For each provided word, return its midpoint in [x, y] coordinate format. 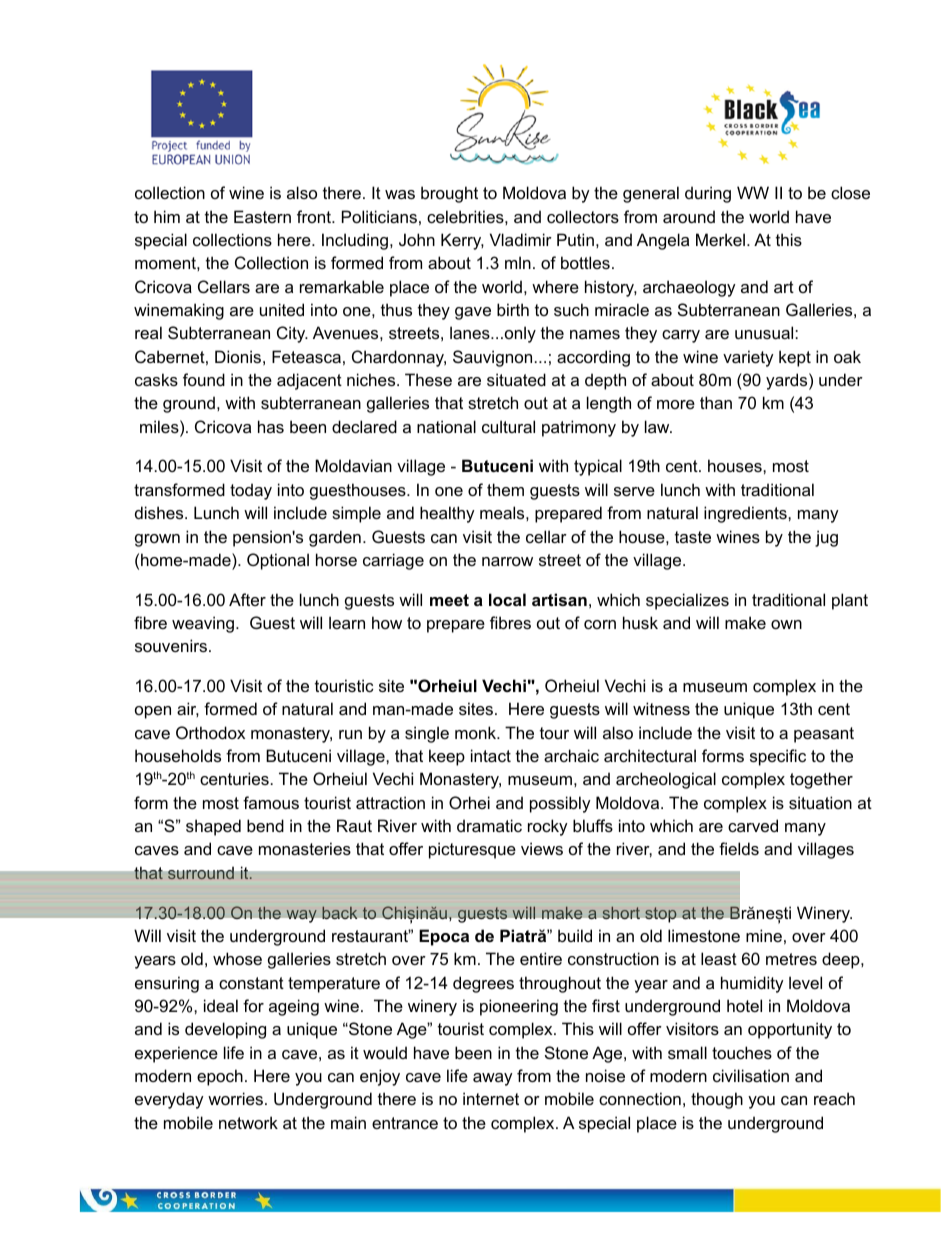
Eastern [262, 216]
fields [739, 848]
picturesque [472, 850]
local [507, 599]
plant [850, 601]
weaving [203, 624]
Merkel [720, 239]
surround [201, 873]
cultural [508, 426]
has [271, 426]
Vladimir [521, 239]
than [716, 402]
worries [235, 1098]
